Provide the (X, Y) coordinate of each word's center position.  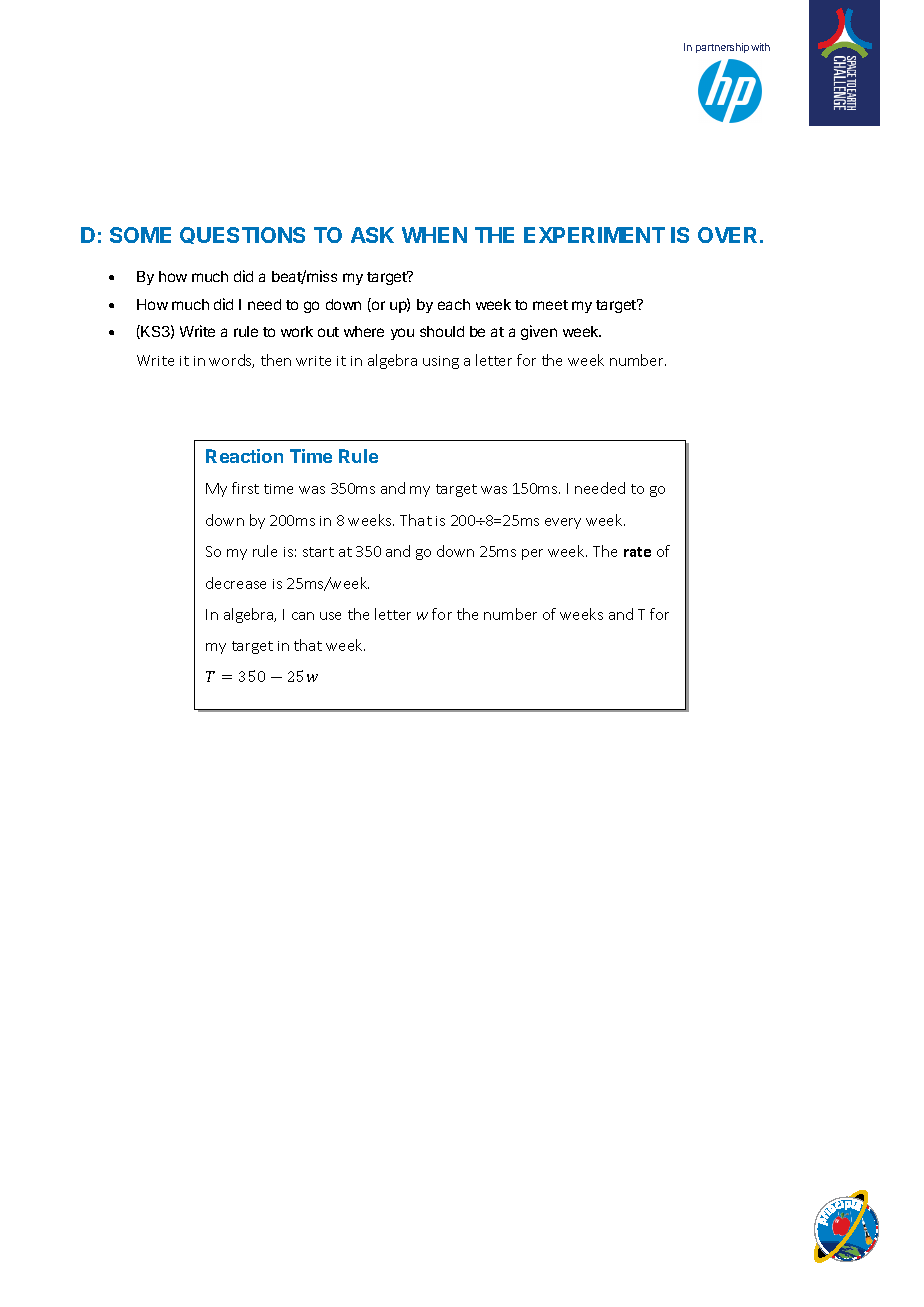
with (760, 47)
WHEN (434, 235)
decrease (236, 583)
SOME (140, 235)
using (441, 362)
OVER (729, 235)
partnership (722, 48)
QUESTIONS (242, 235)
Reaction (244, 456)
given (539, 332)
